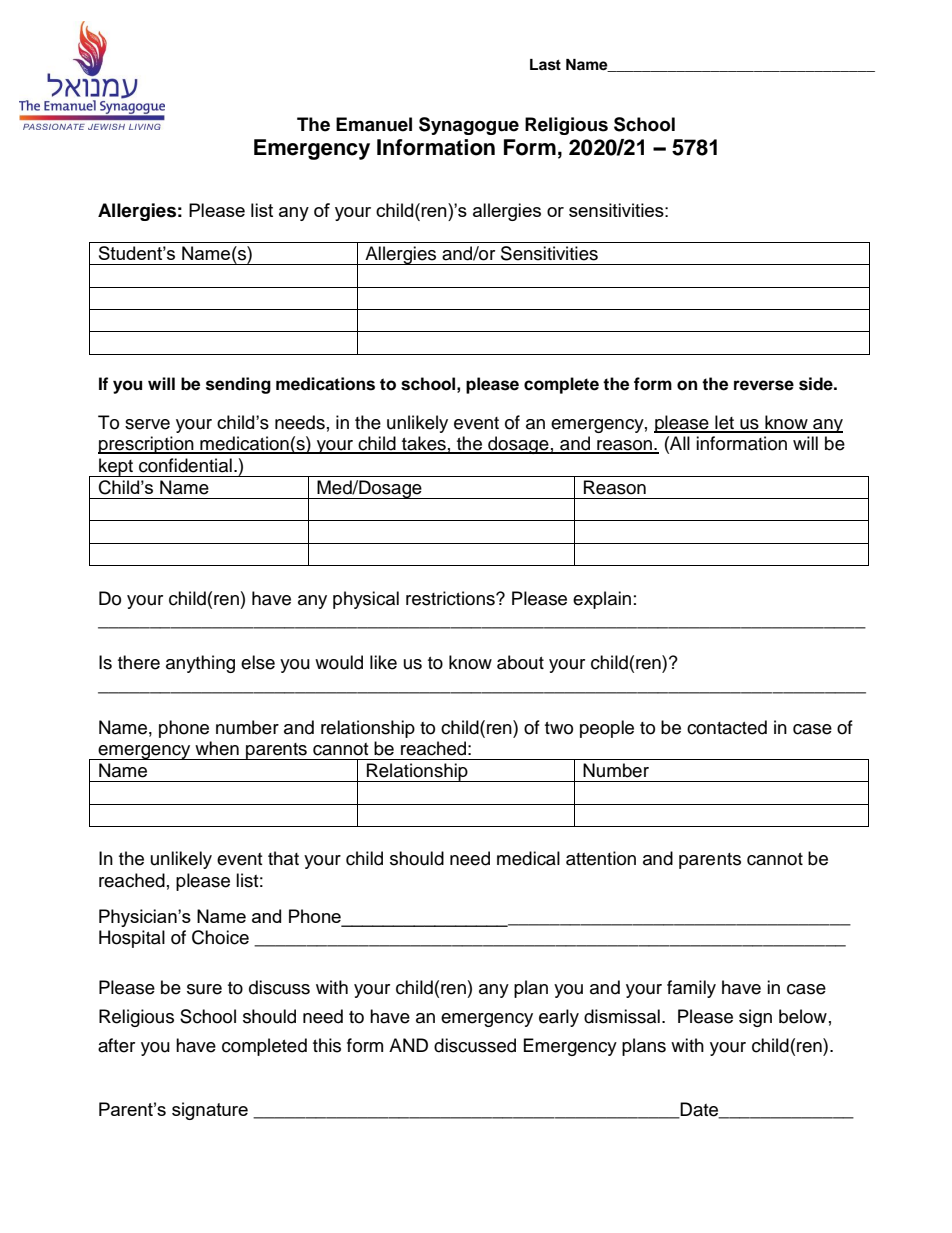  I want to click on early, so click(559, 1018).
